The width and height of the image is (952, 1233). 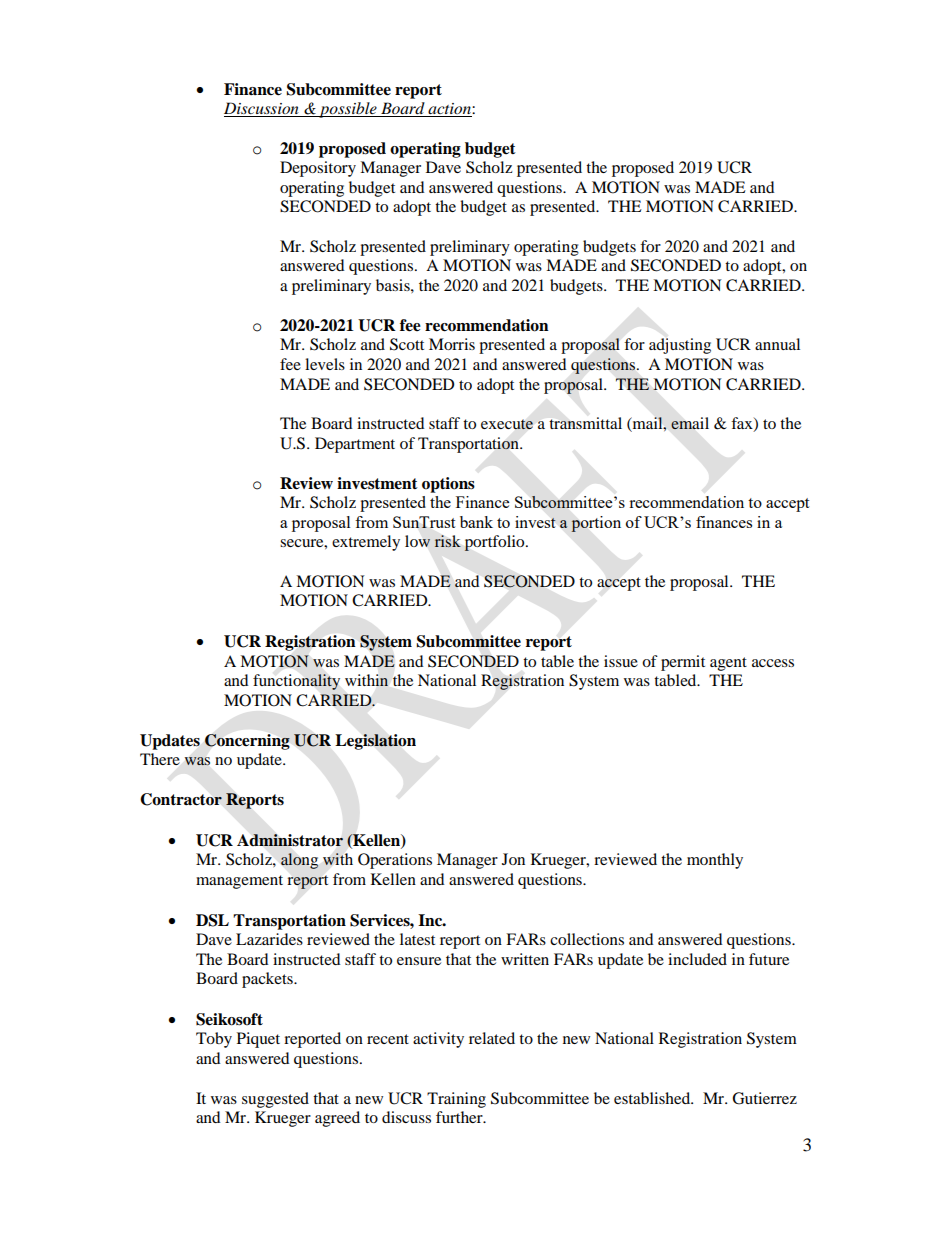 What do you see at coordinates (296, 682) in the image?
I see `functionality` at bounding box center [296, 682].
